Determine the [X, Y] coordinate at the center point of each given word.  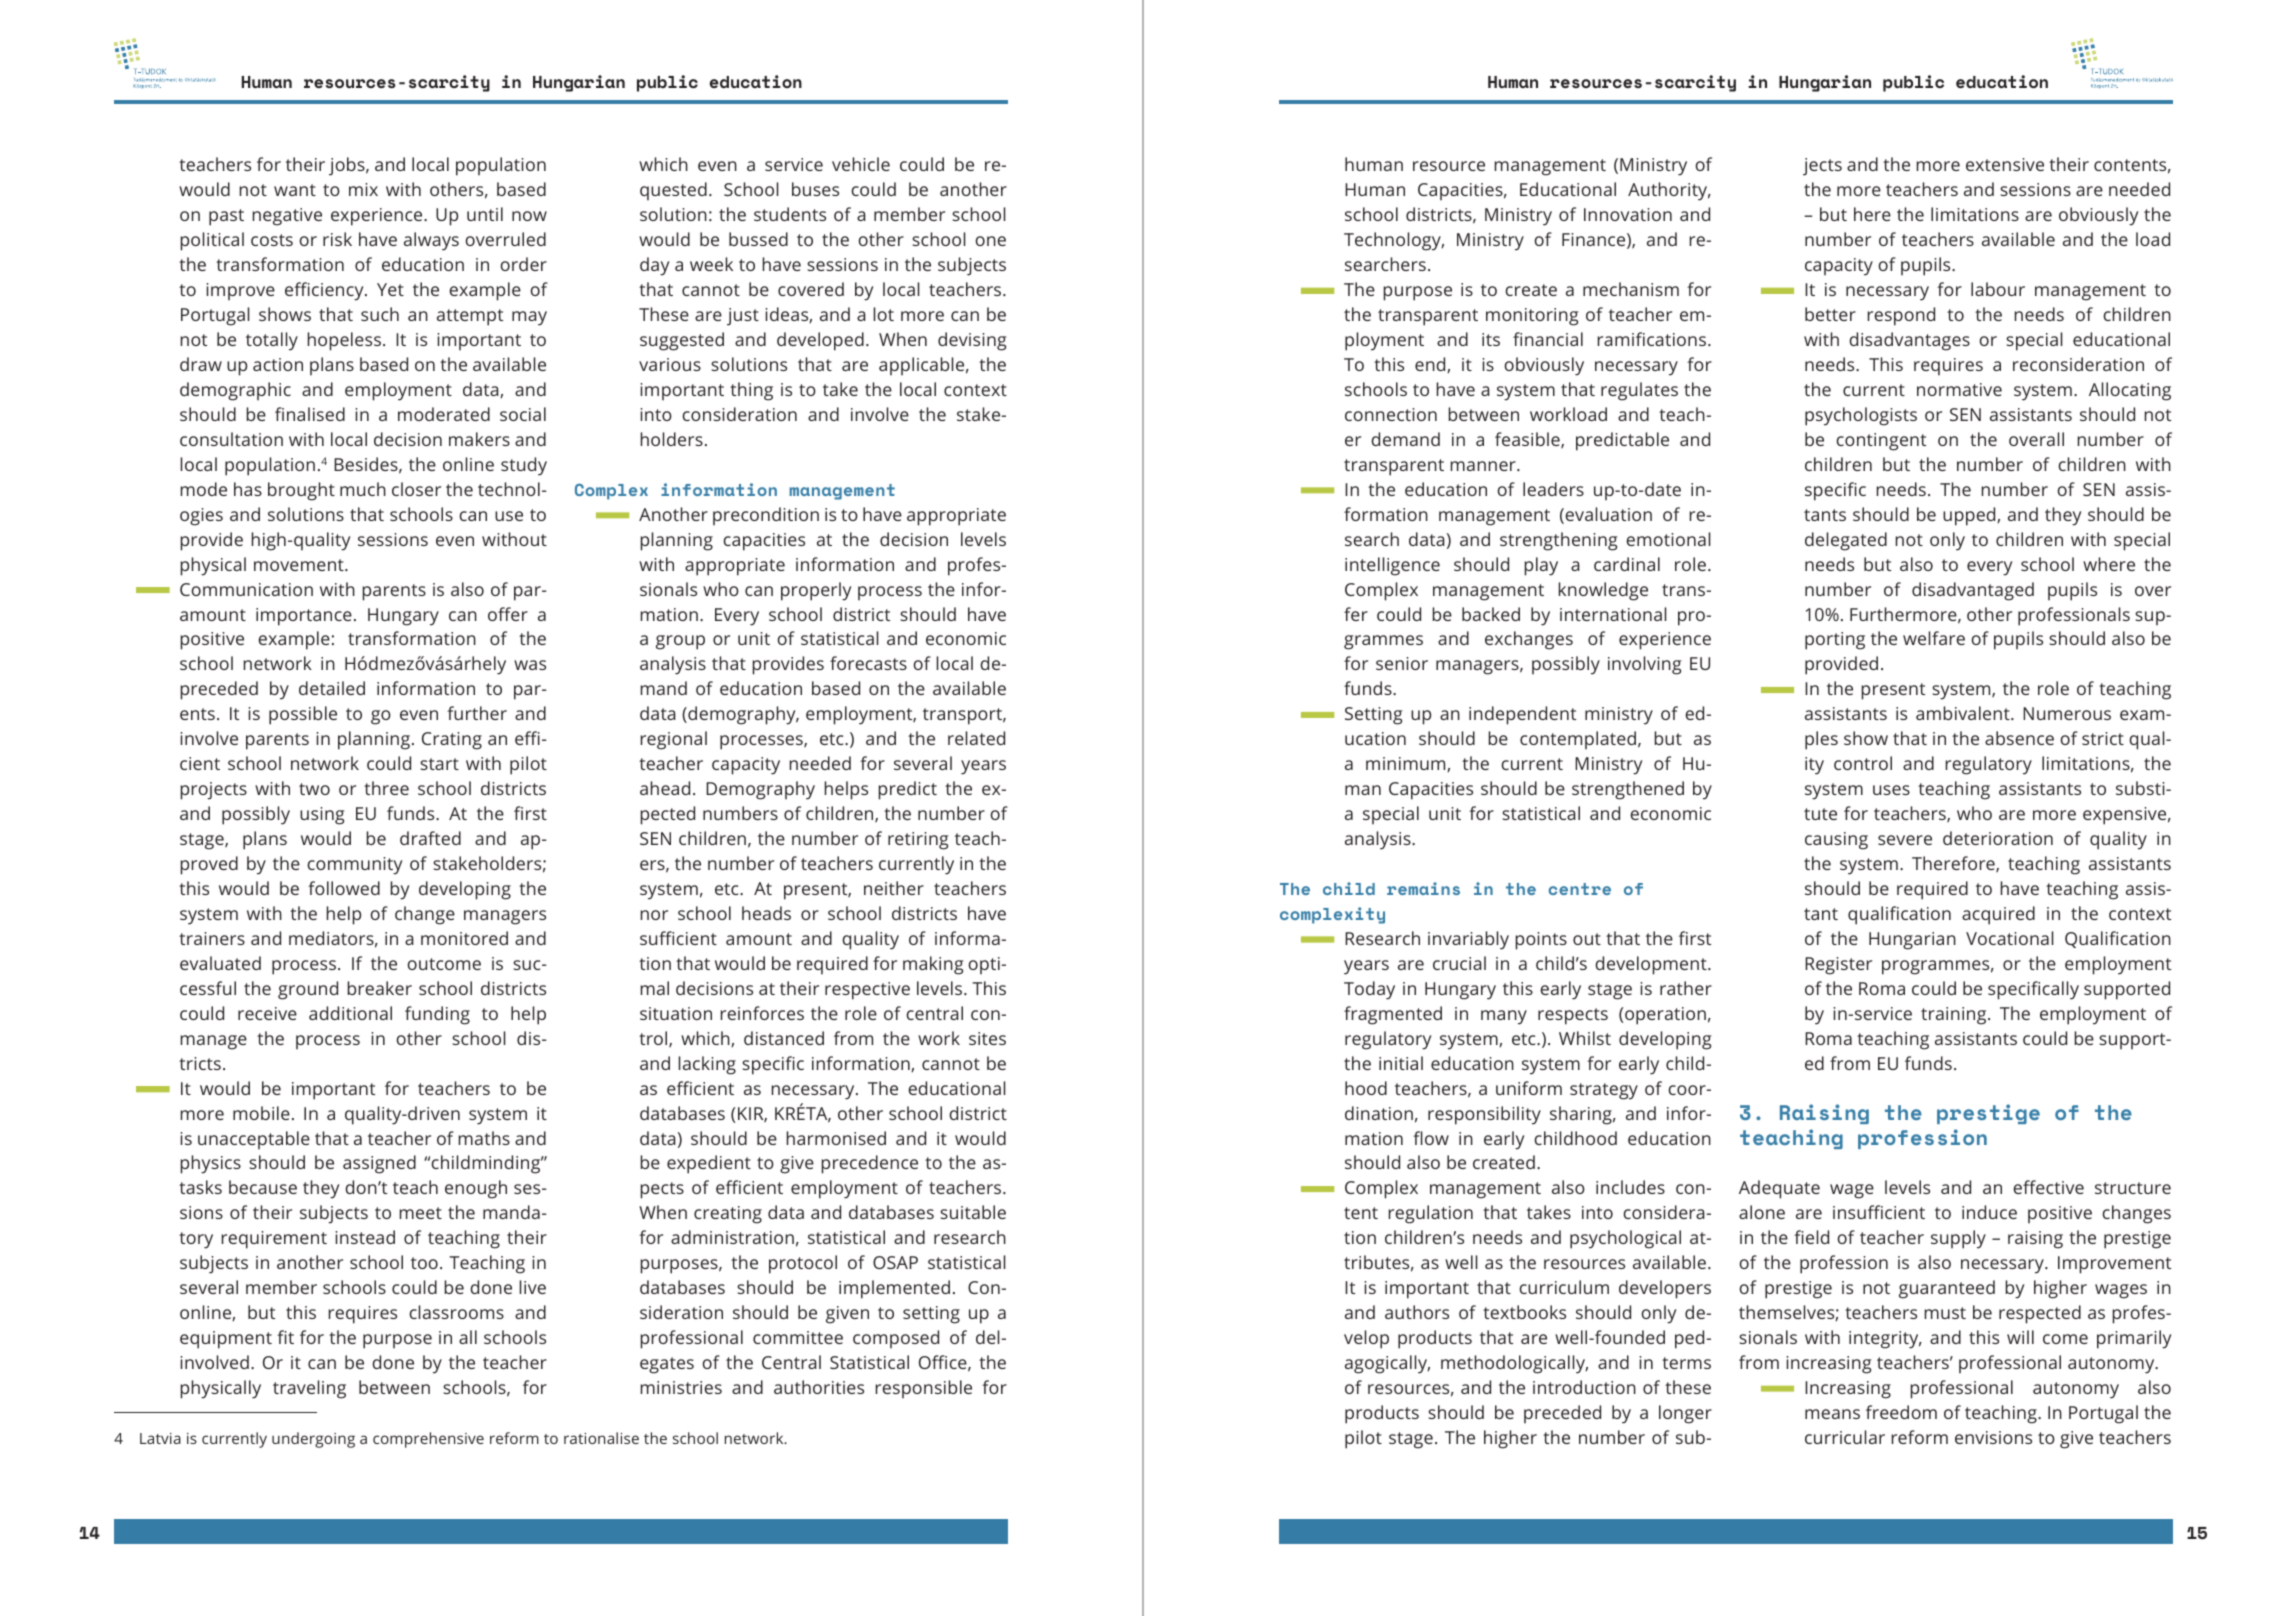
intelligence [1392, 566]
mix [363, 189]
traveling [309, 1389]
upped [1970, 516]
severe [1905, 840]
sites [987, 1038]
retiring [918, 841]
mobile [261, 1113]
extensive [2005, 164]
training [1955, 1016]
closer [416, 489]
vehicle [861, 164]
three [386, 788]
